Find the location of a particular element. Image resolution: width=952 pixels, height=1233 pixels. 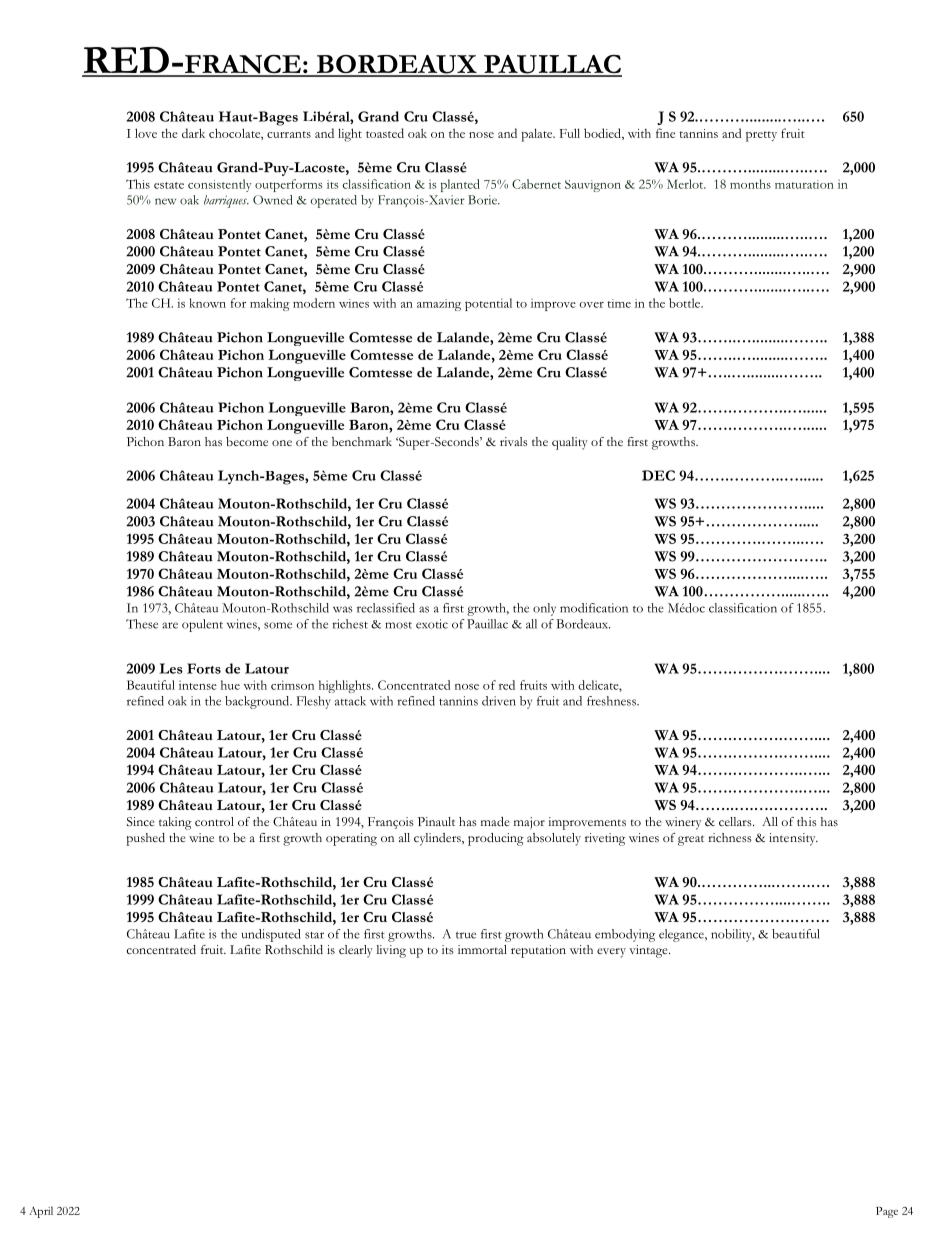

maturation is located at coordinates (804, 184).
